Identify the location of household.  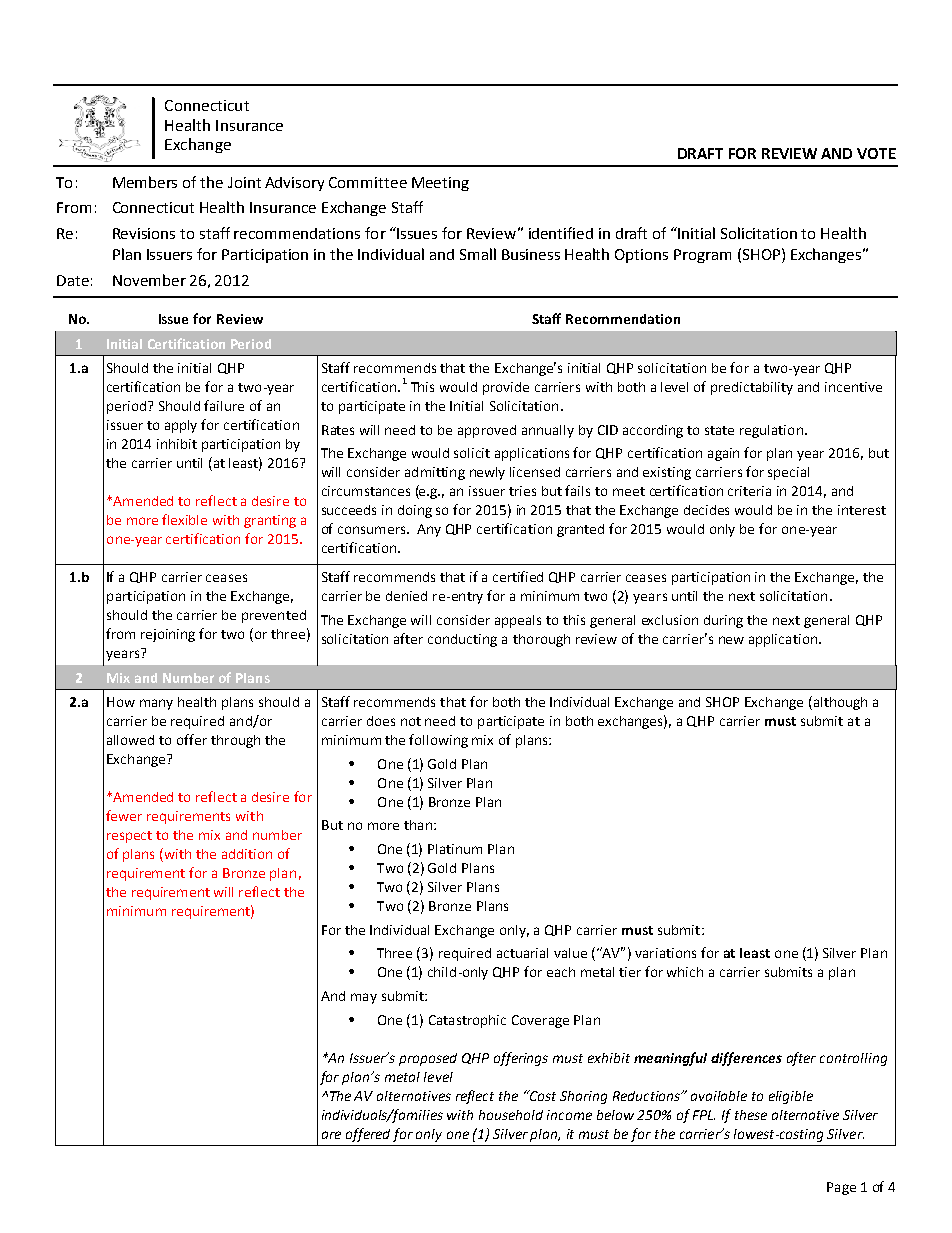
(511, 1115).
